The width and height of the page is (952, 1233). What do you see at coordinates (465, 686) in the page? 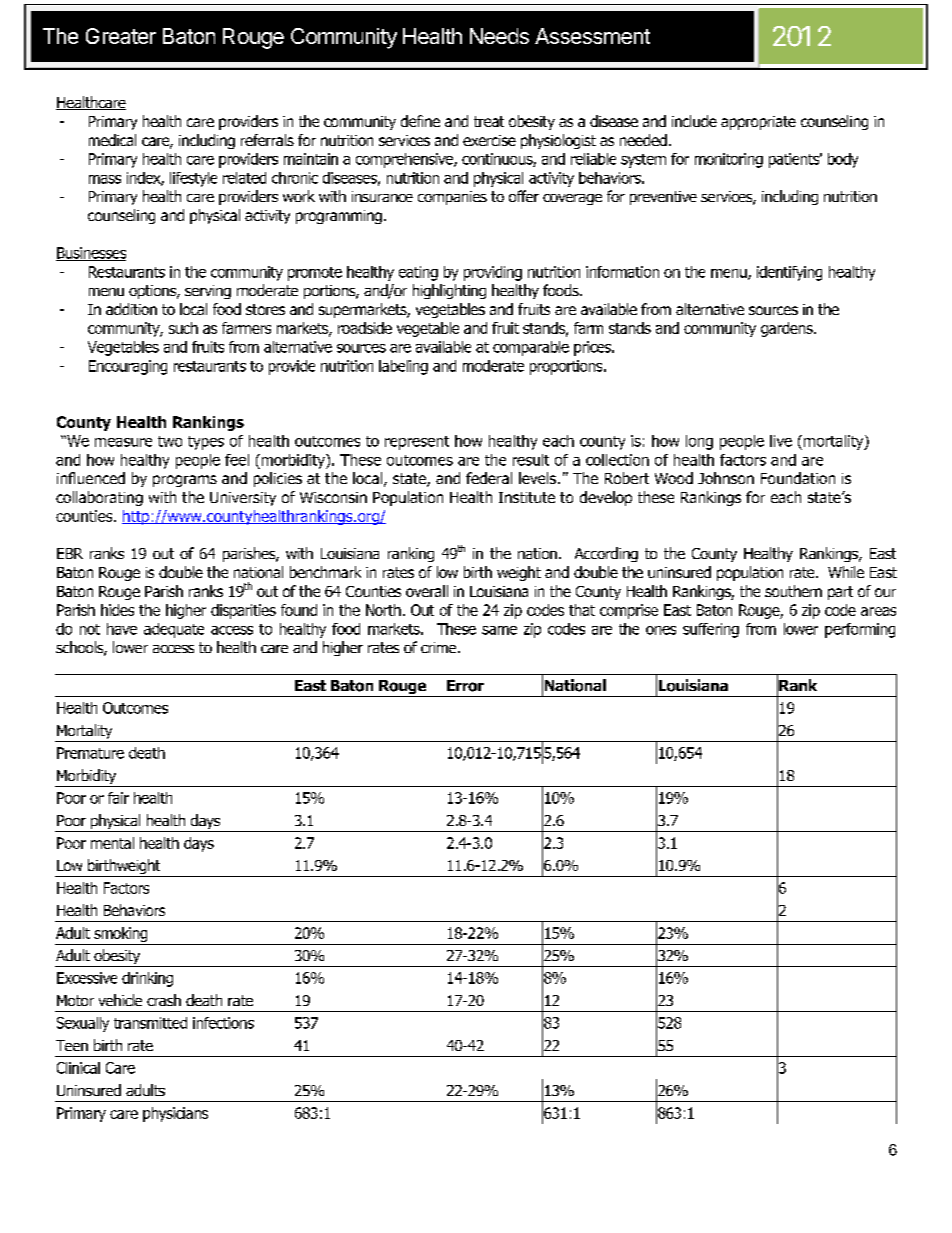
I see `Error` at bounding box center [465, 686].
